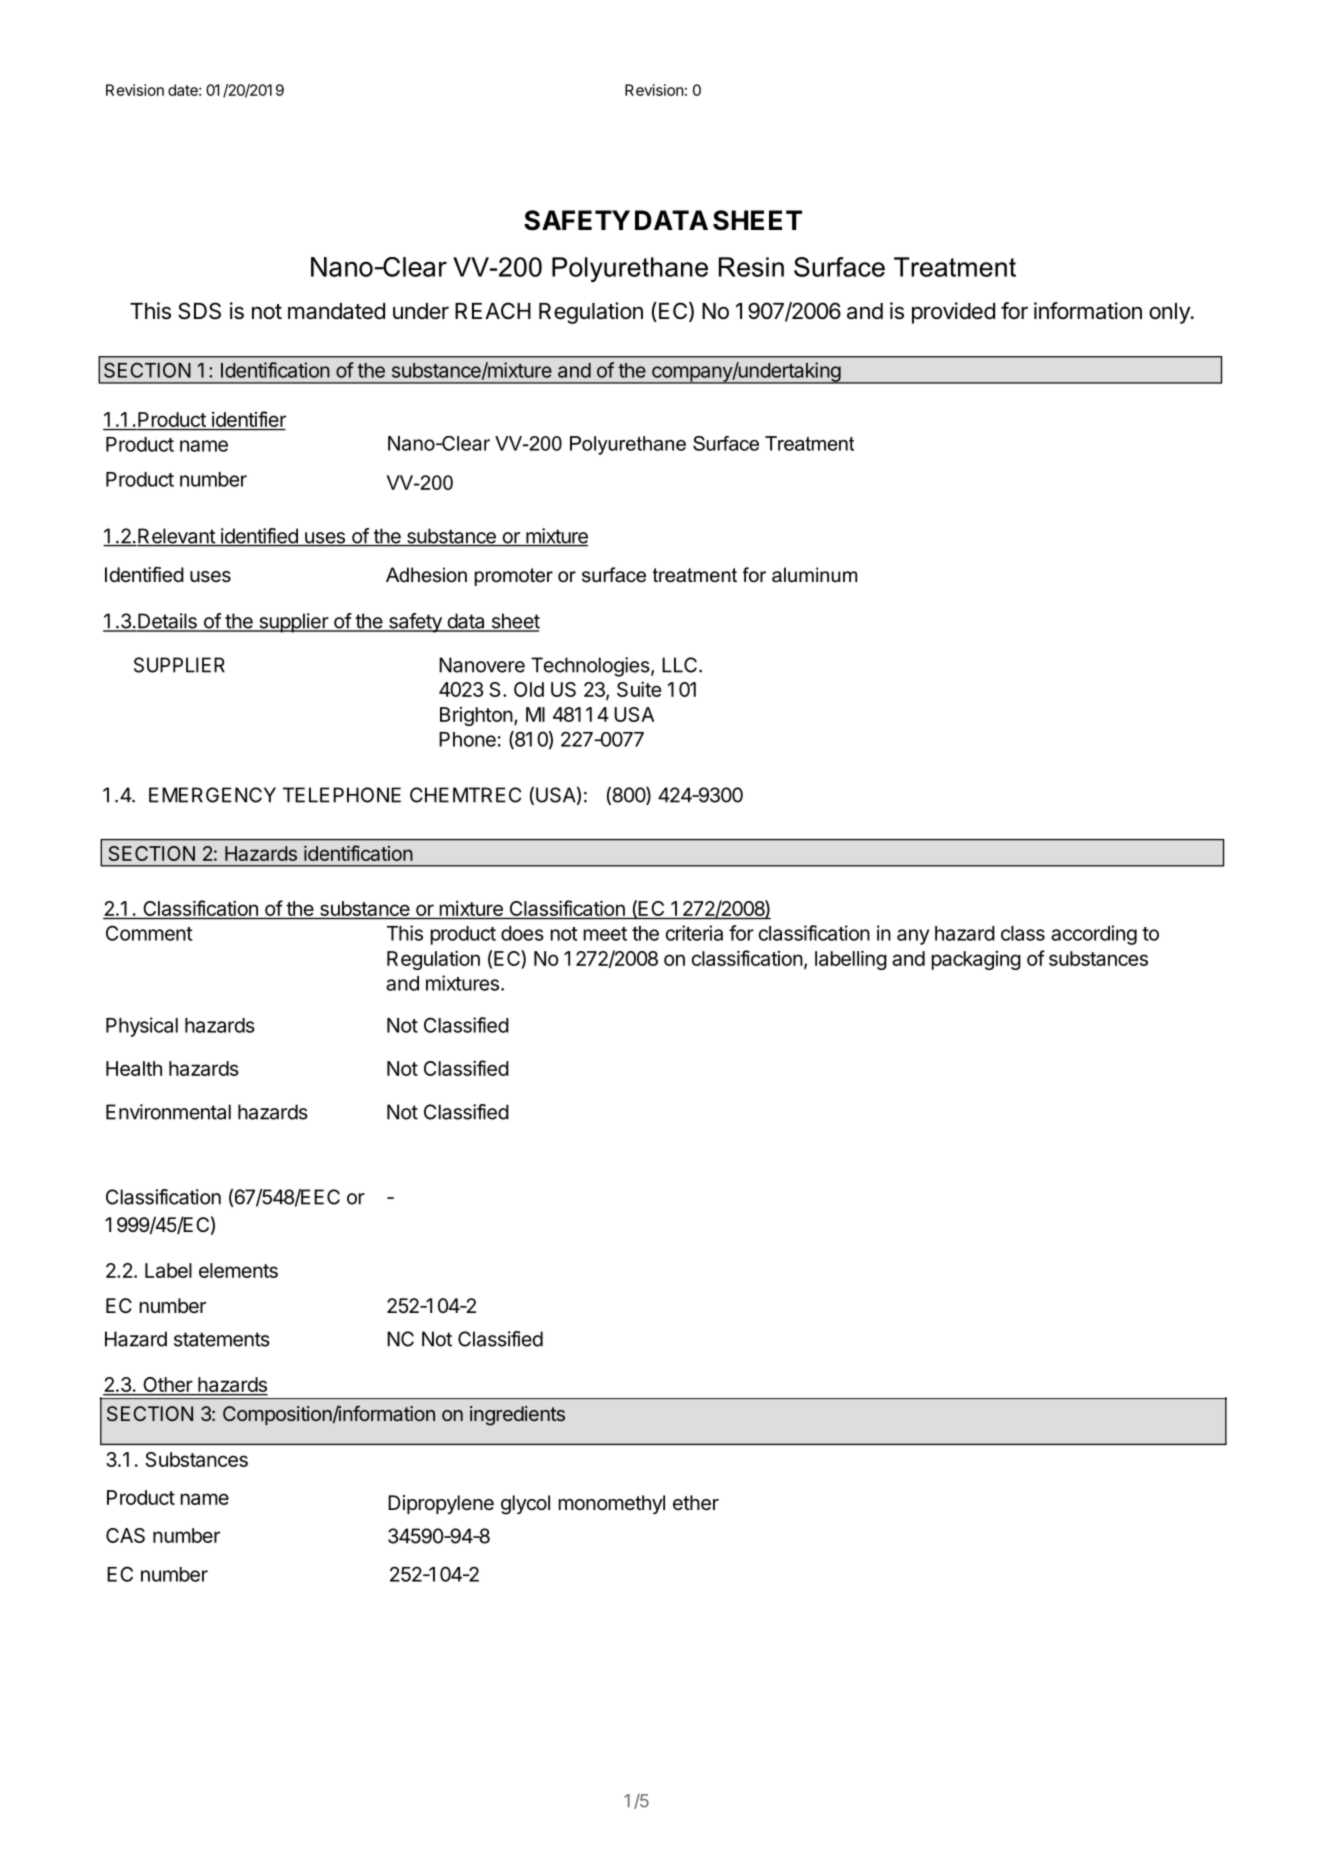 This screenshot has width=1325, height=1876. What do you see at coordinates (696, 1503) in the screenshot?
I see `ether` at bounding box center [696, 1503].
